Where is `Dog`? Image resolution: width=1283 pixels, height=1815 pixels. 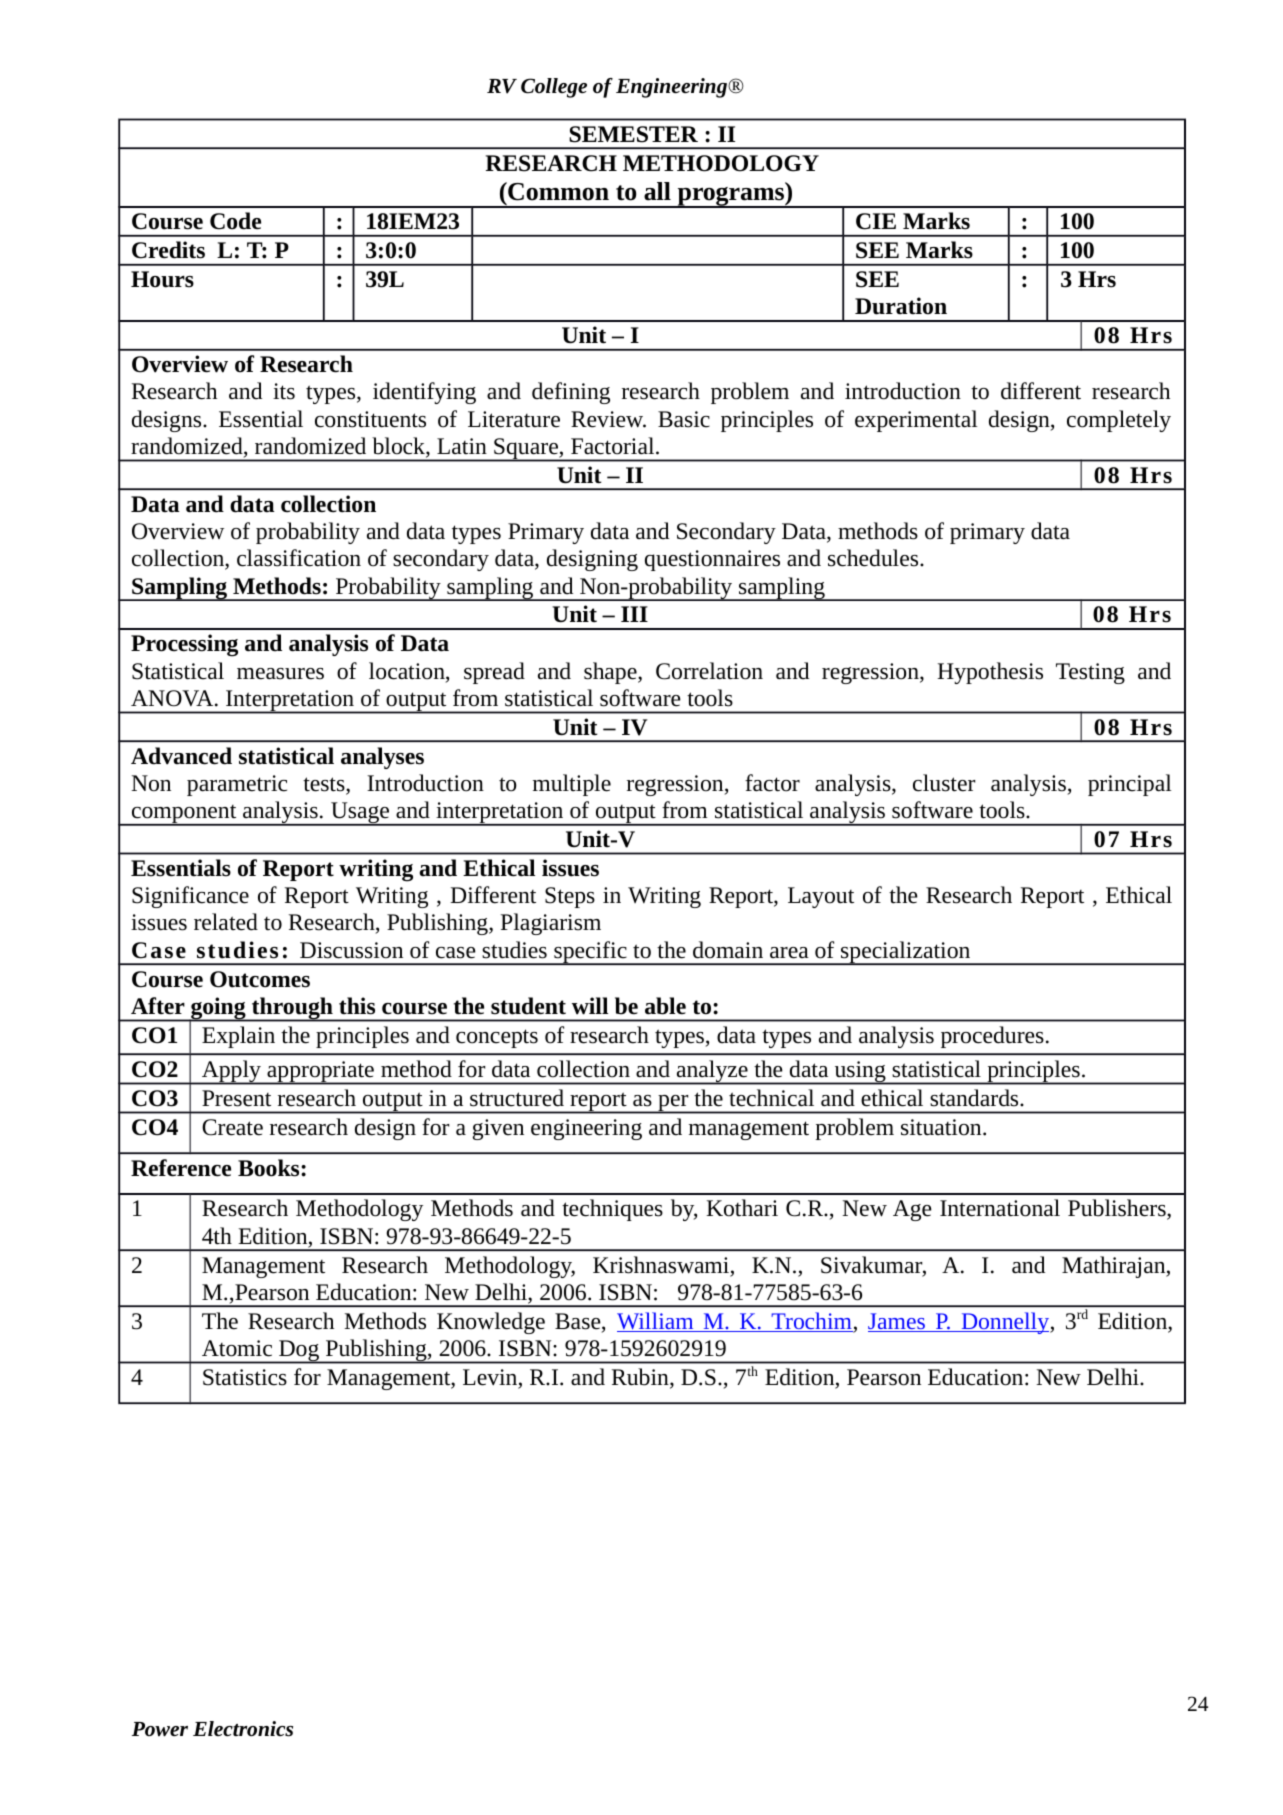
Dog is located at coordinates (299, 1352).
